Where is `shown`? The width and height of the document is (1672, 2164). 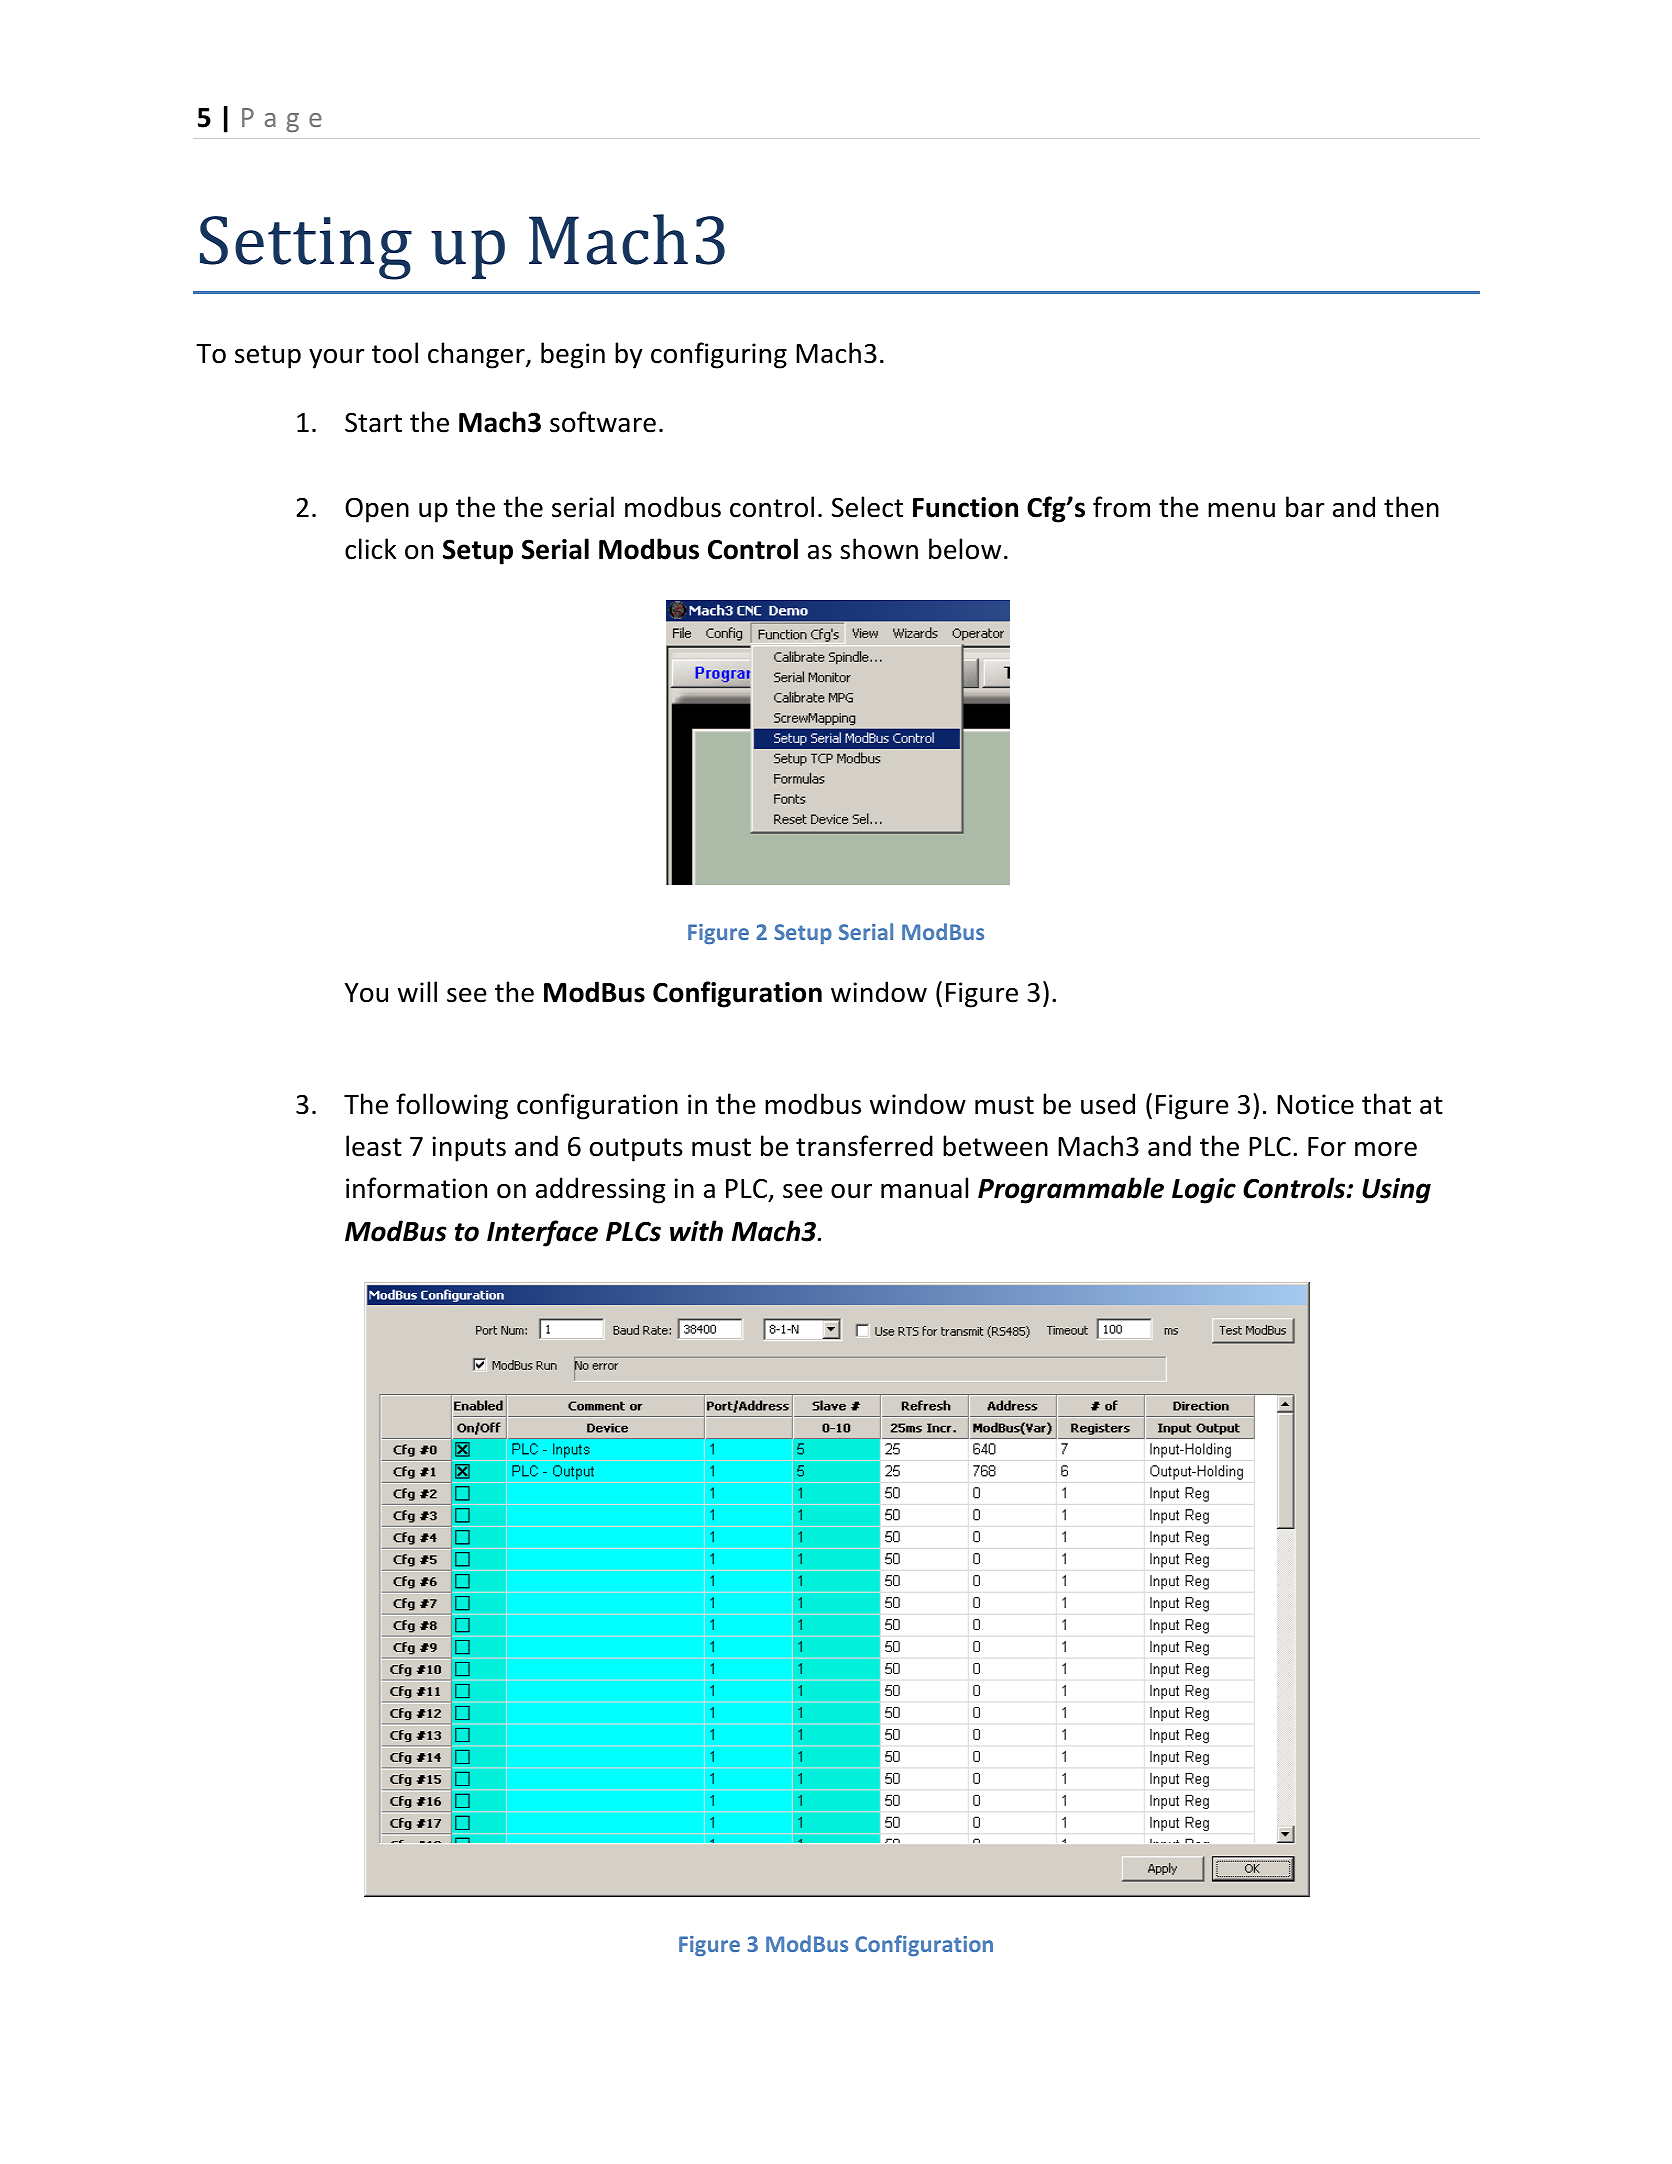
shown is located at coordinates (879, 549).
